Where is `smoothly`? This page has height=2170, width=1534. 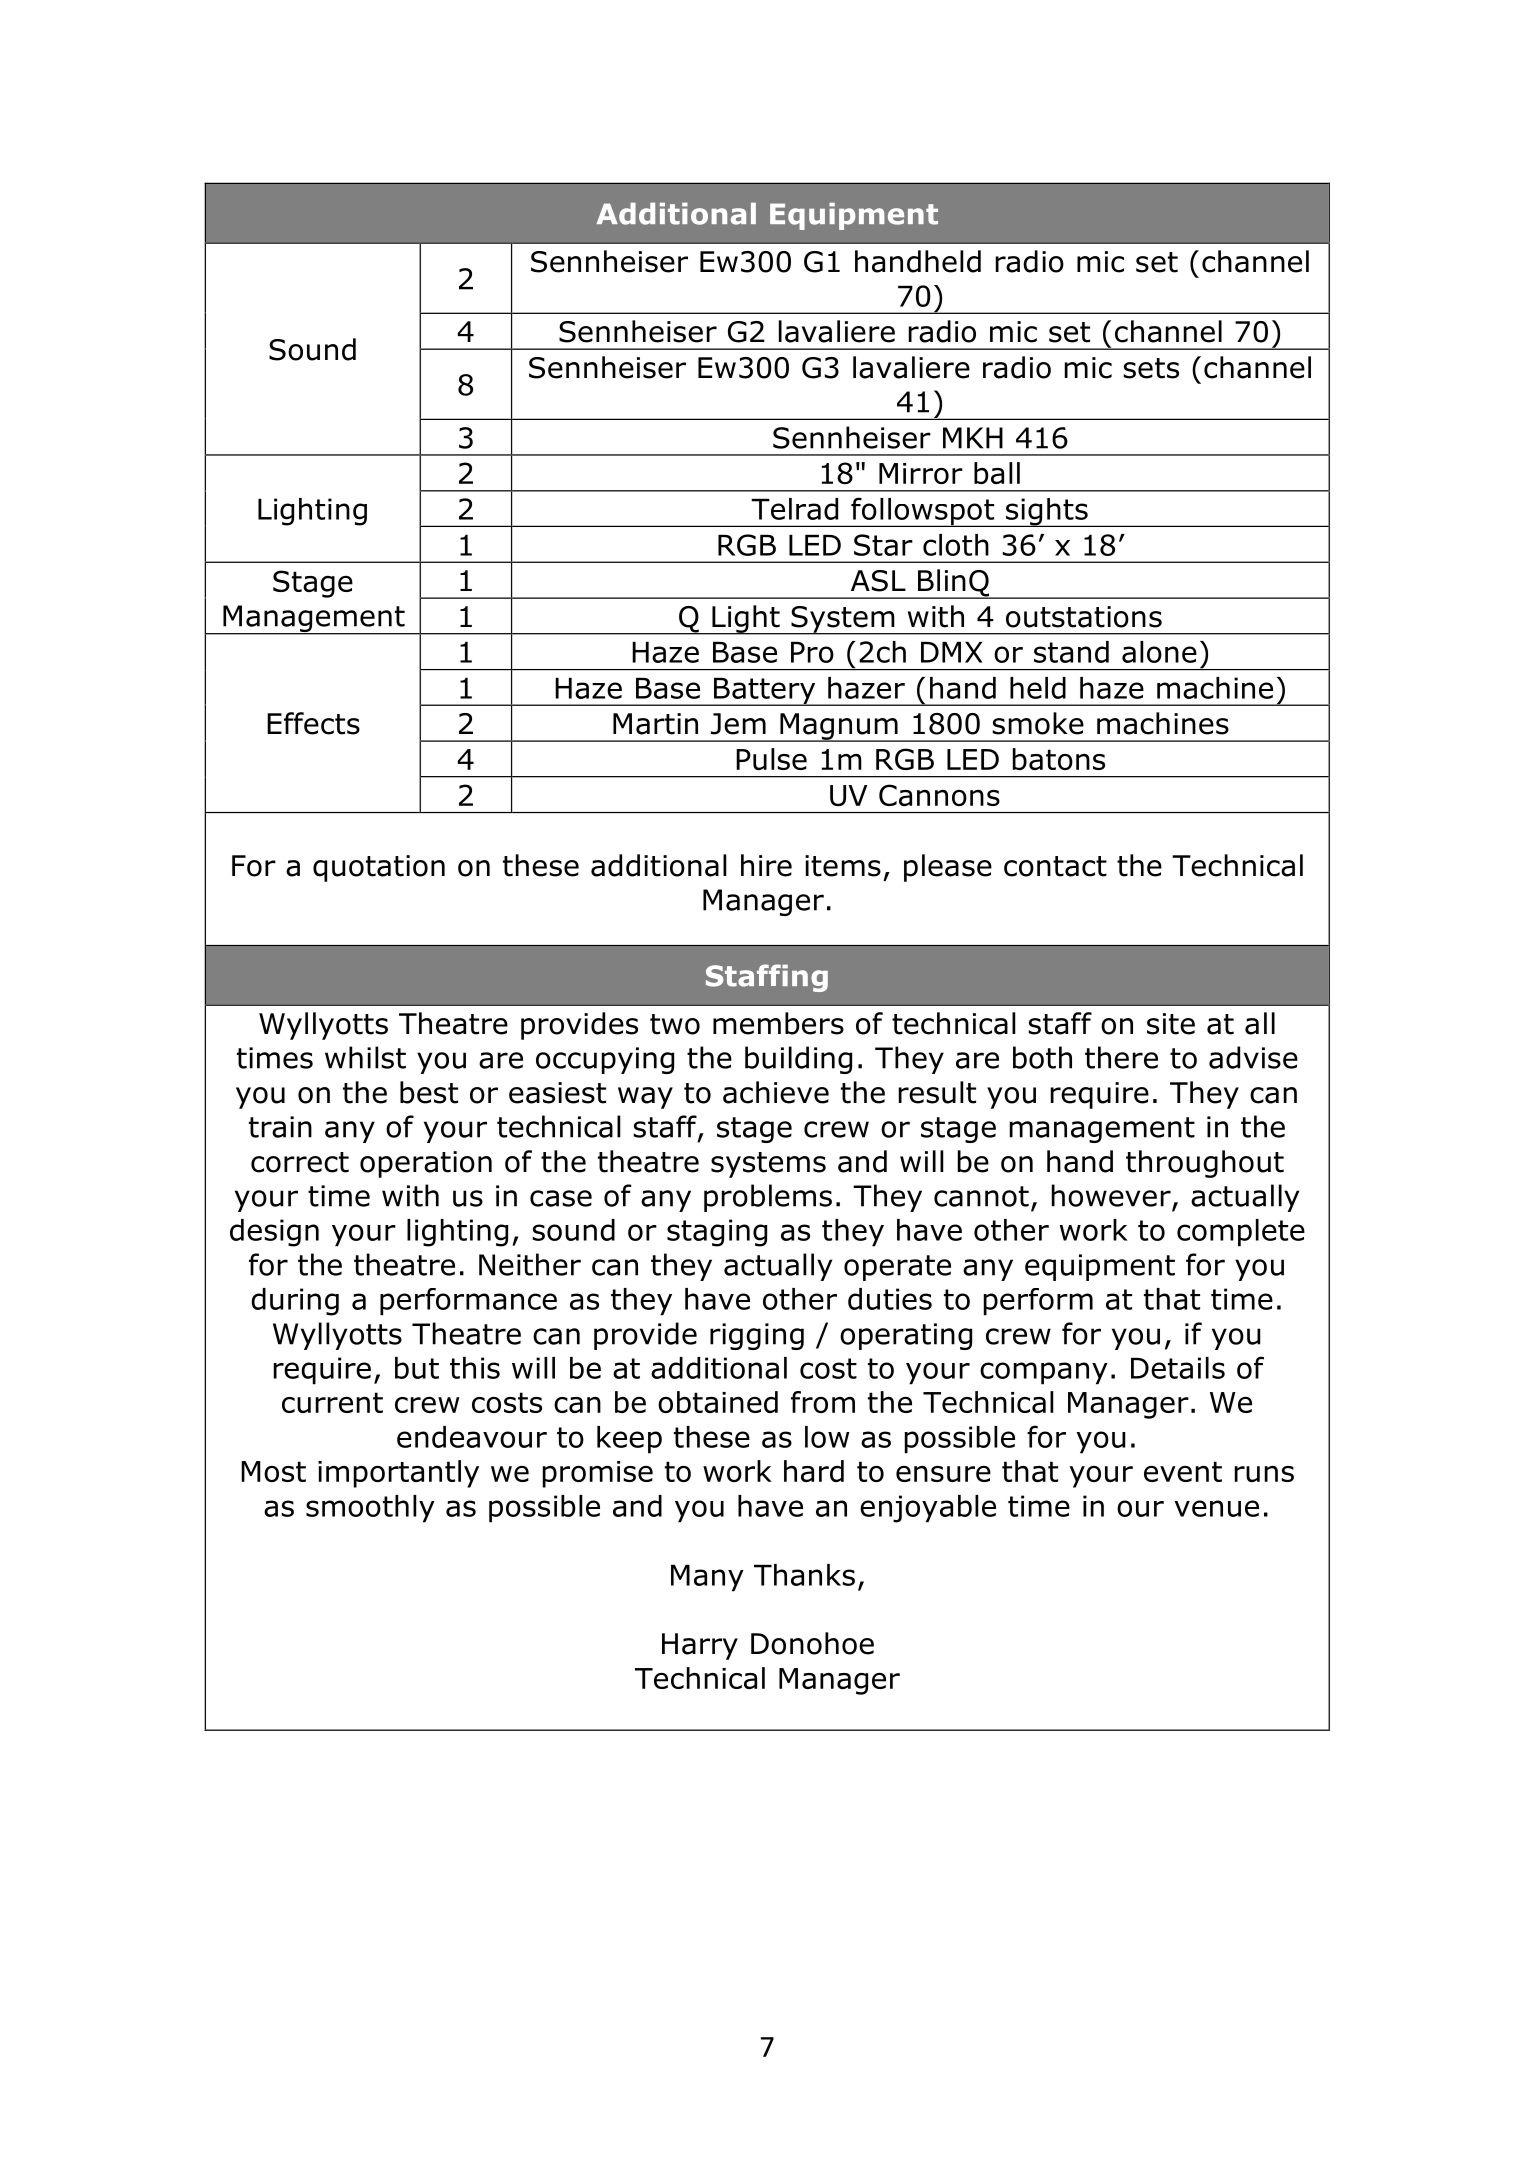
smoothly is located at coordinates (370, 1509).
